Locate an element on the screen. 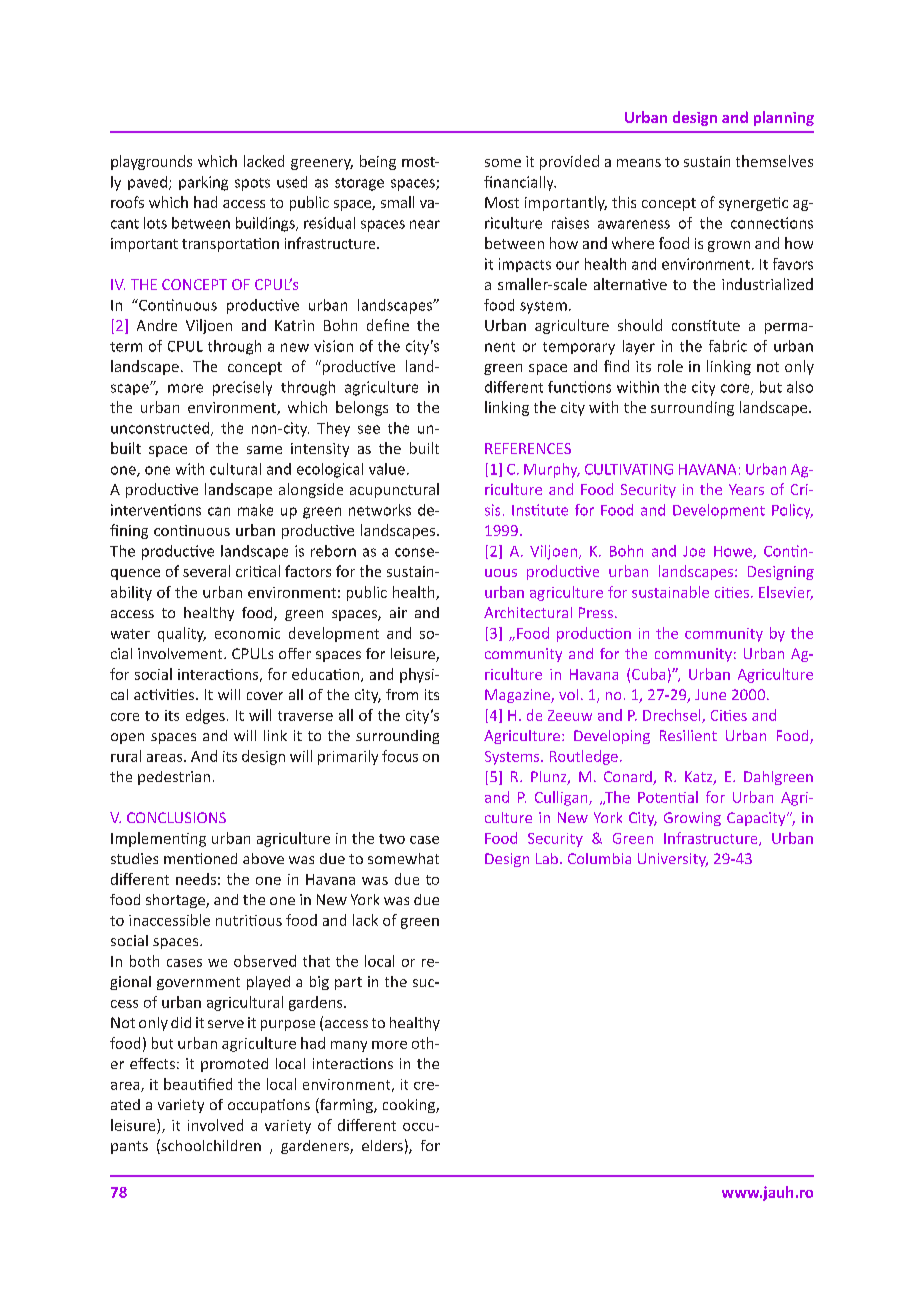 The width and height of the screenshot is (924, 1308). air is located at coordinates (398, 612).
